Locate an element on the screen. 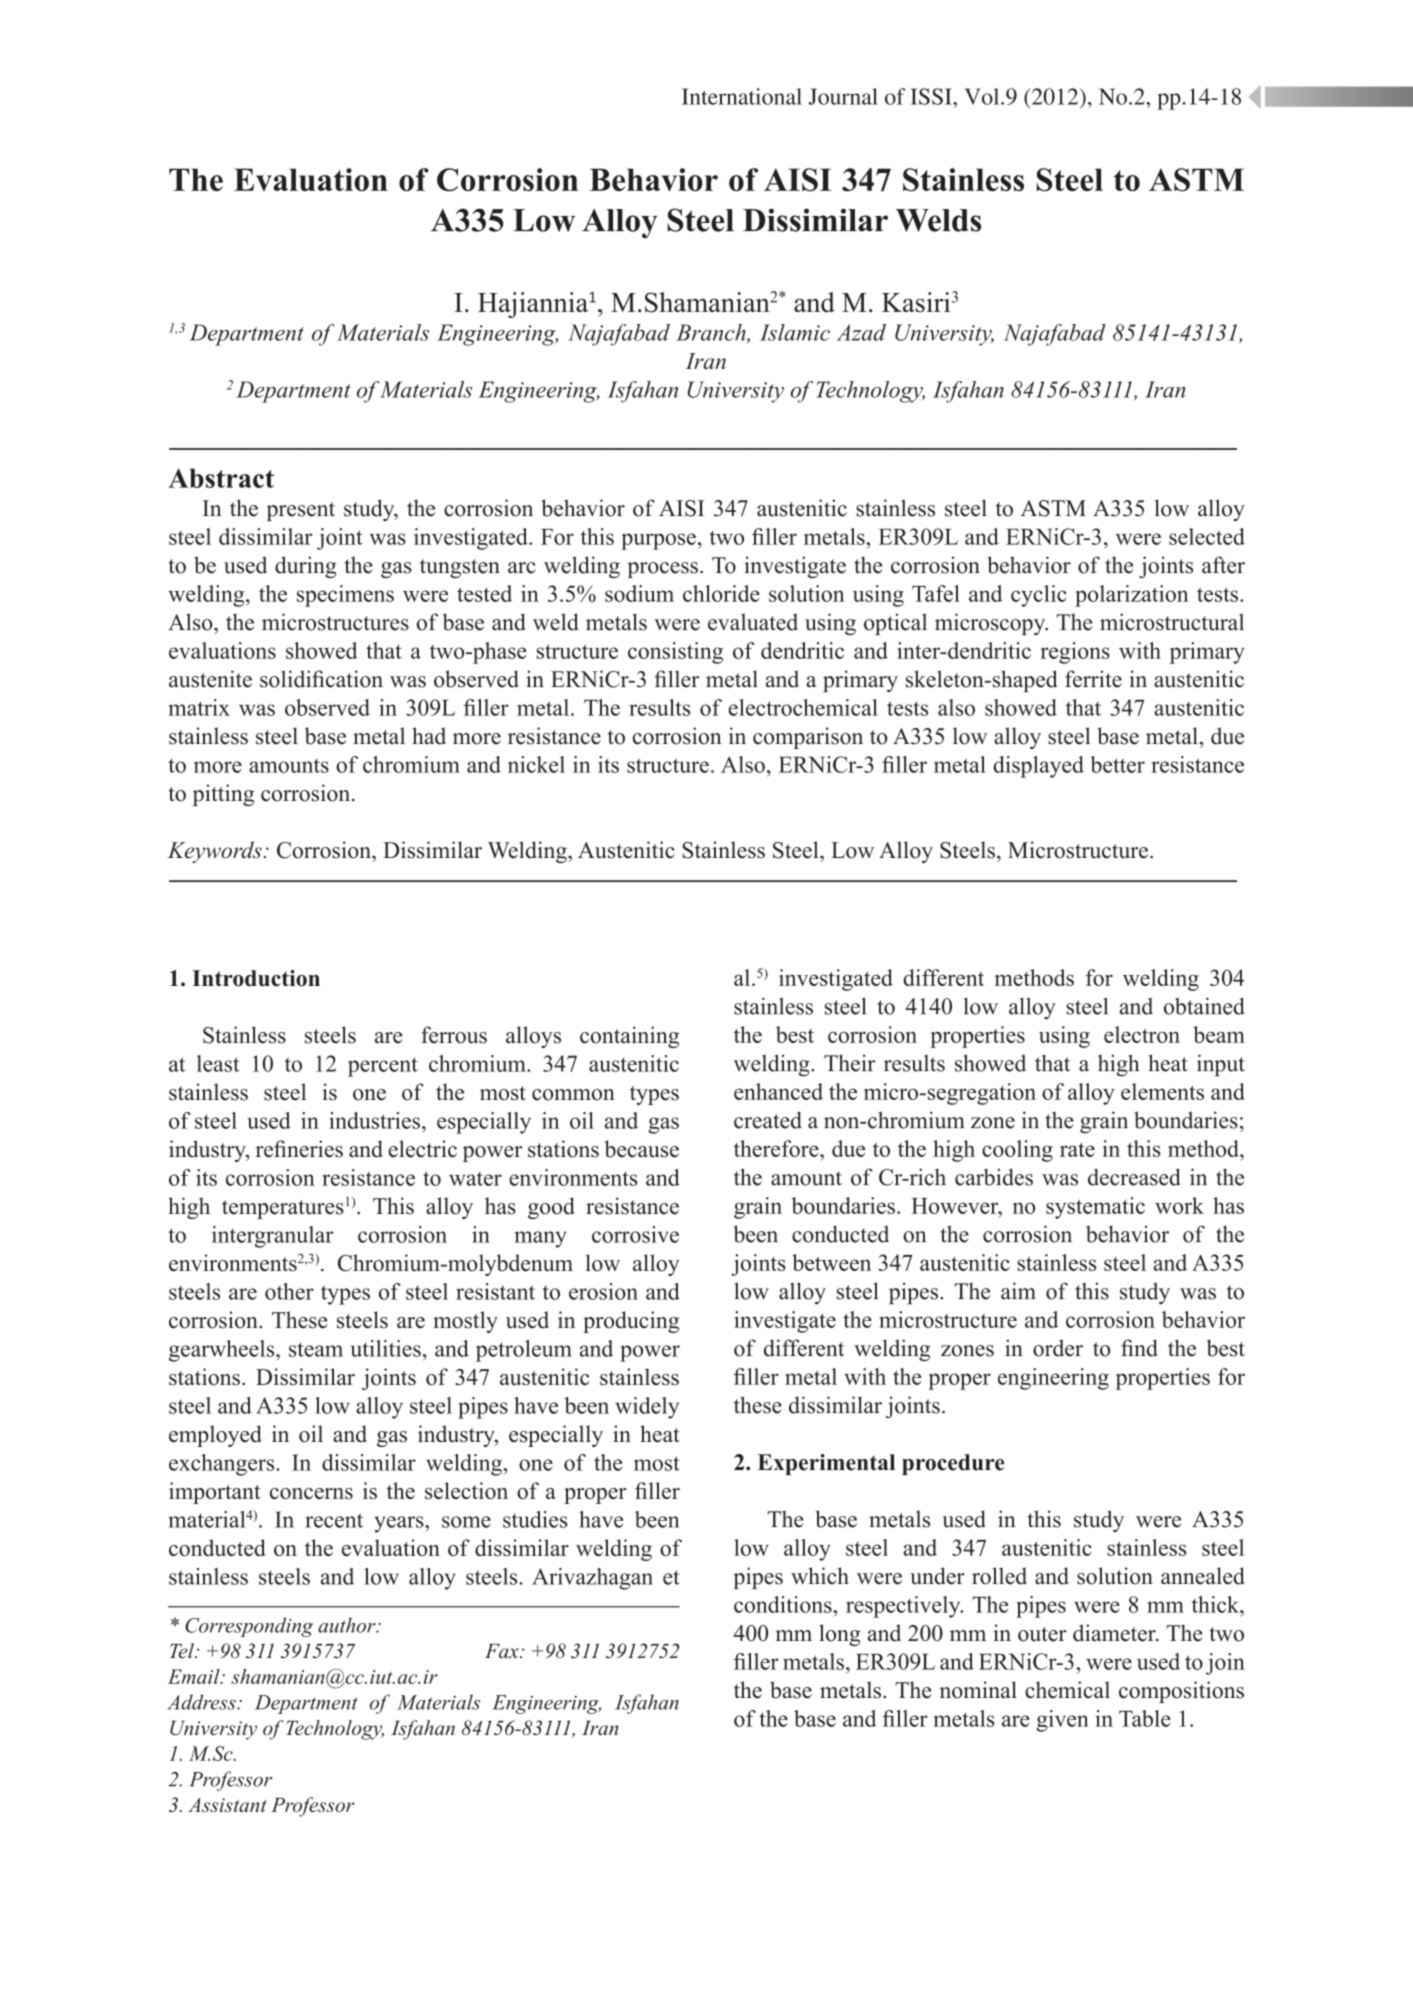 The width and height of the screenshot is (1413, 1999). Assistant is located at coordinates (227, 1805).
